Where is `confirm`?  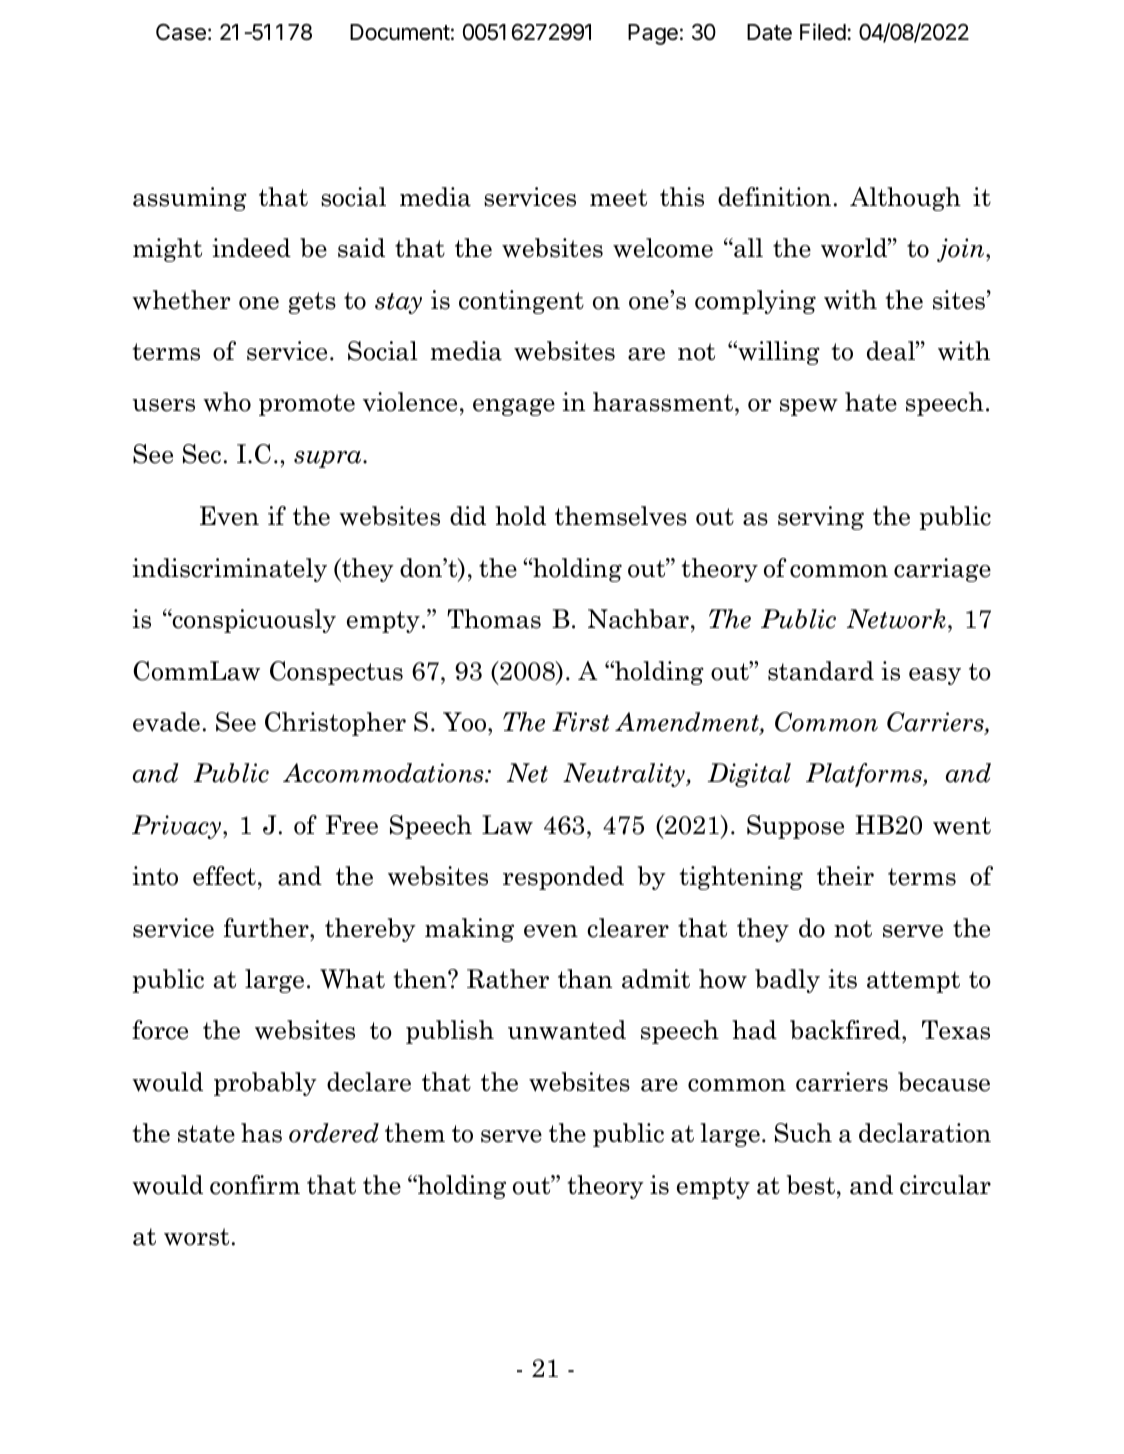
confirm is located at coordinates (255, 1185).
